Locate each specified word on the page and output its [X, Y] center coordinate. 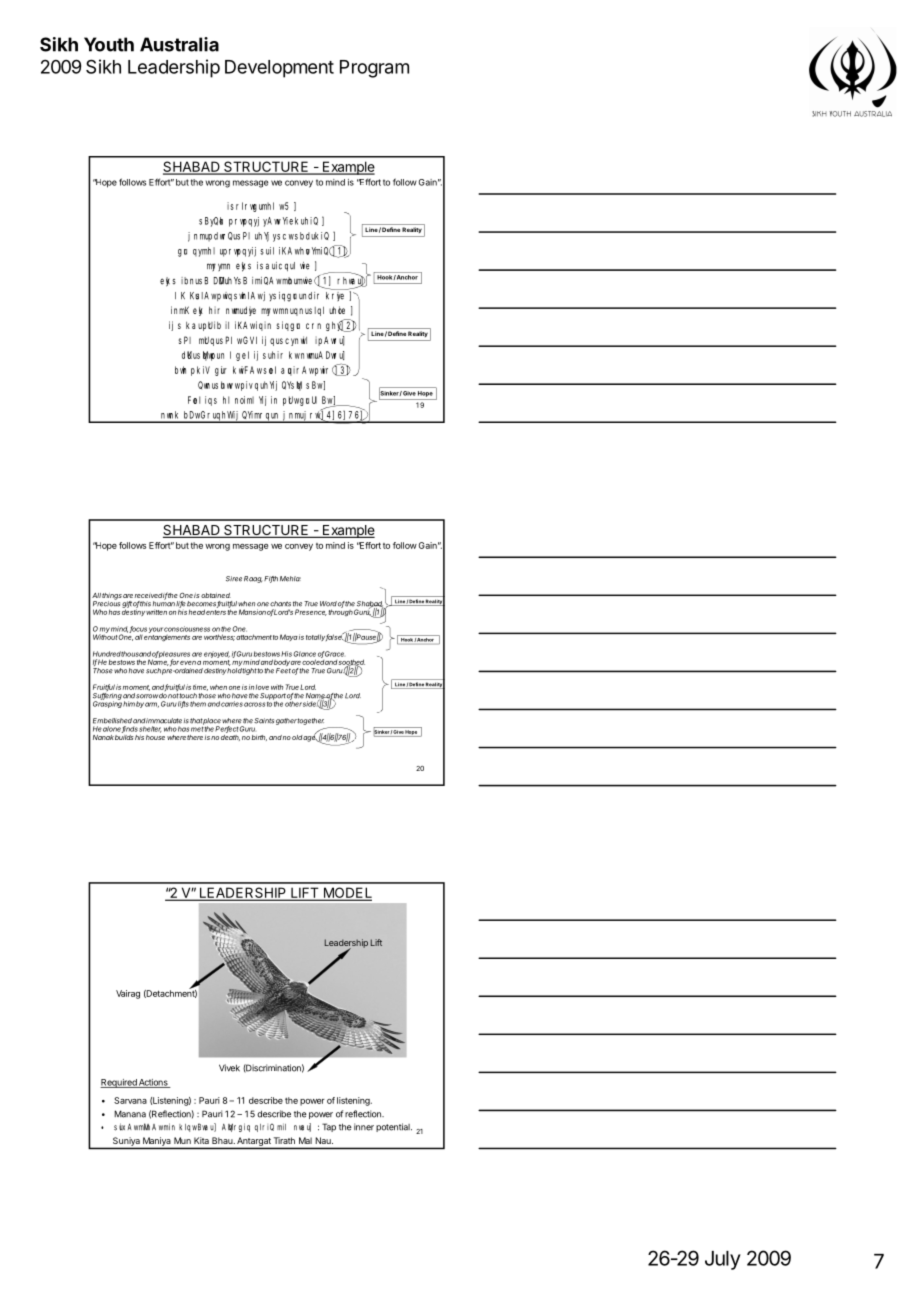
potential [394, 1127]
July [723, 1260]
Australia [179, 44]
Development [279, 69]
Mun [182, 1140]
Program [374, 69]
